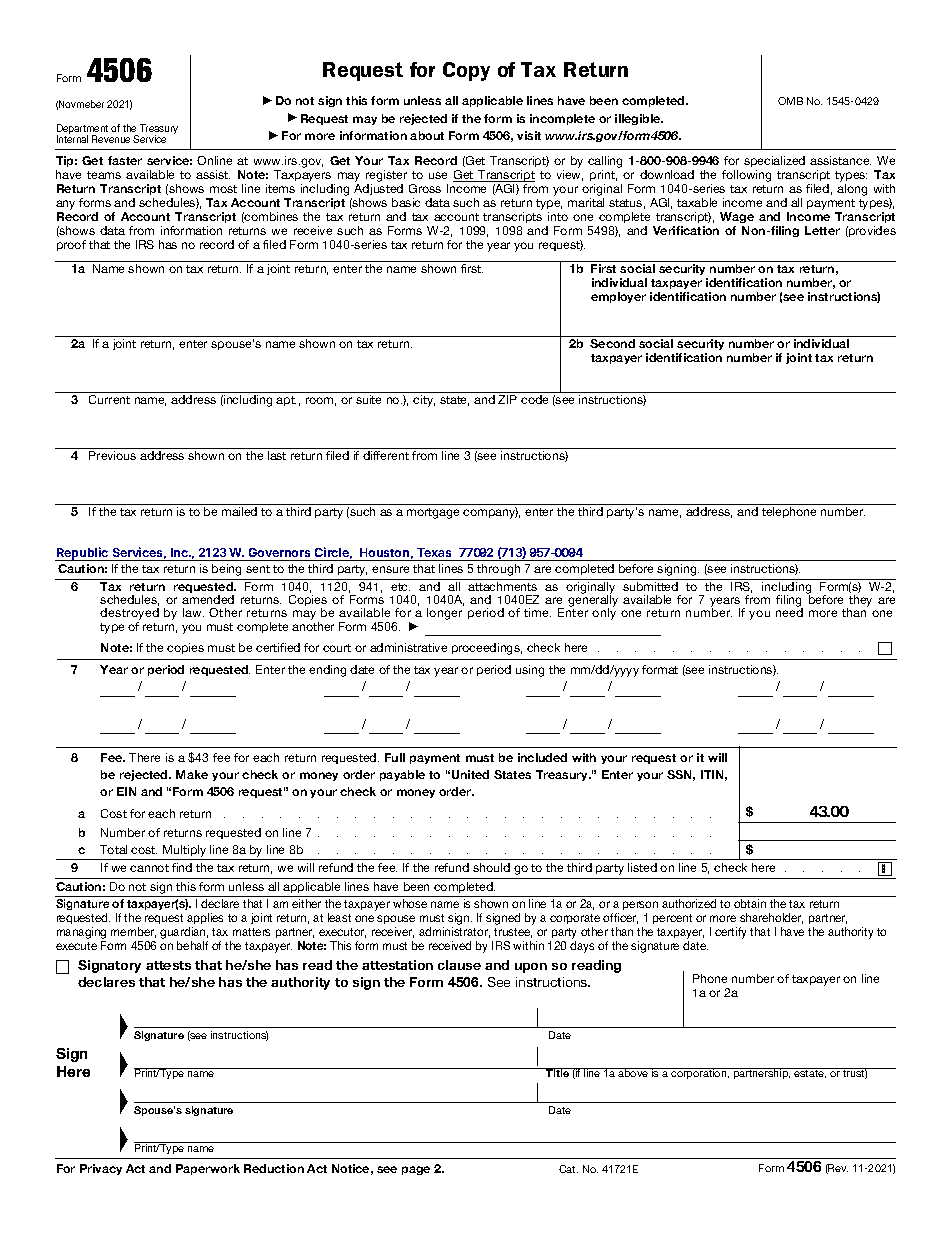  What do you see at coordinates (112, 455) in the screenshot?
I see `Previous` at bounding box center [112, 455].
